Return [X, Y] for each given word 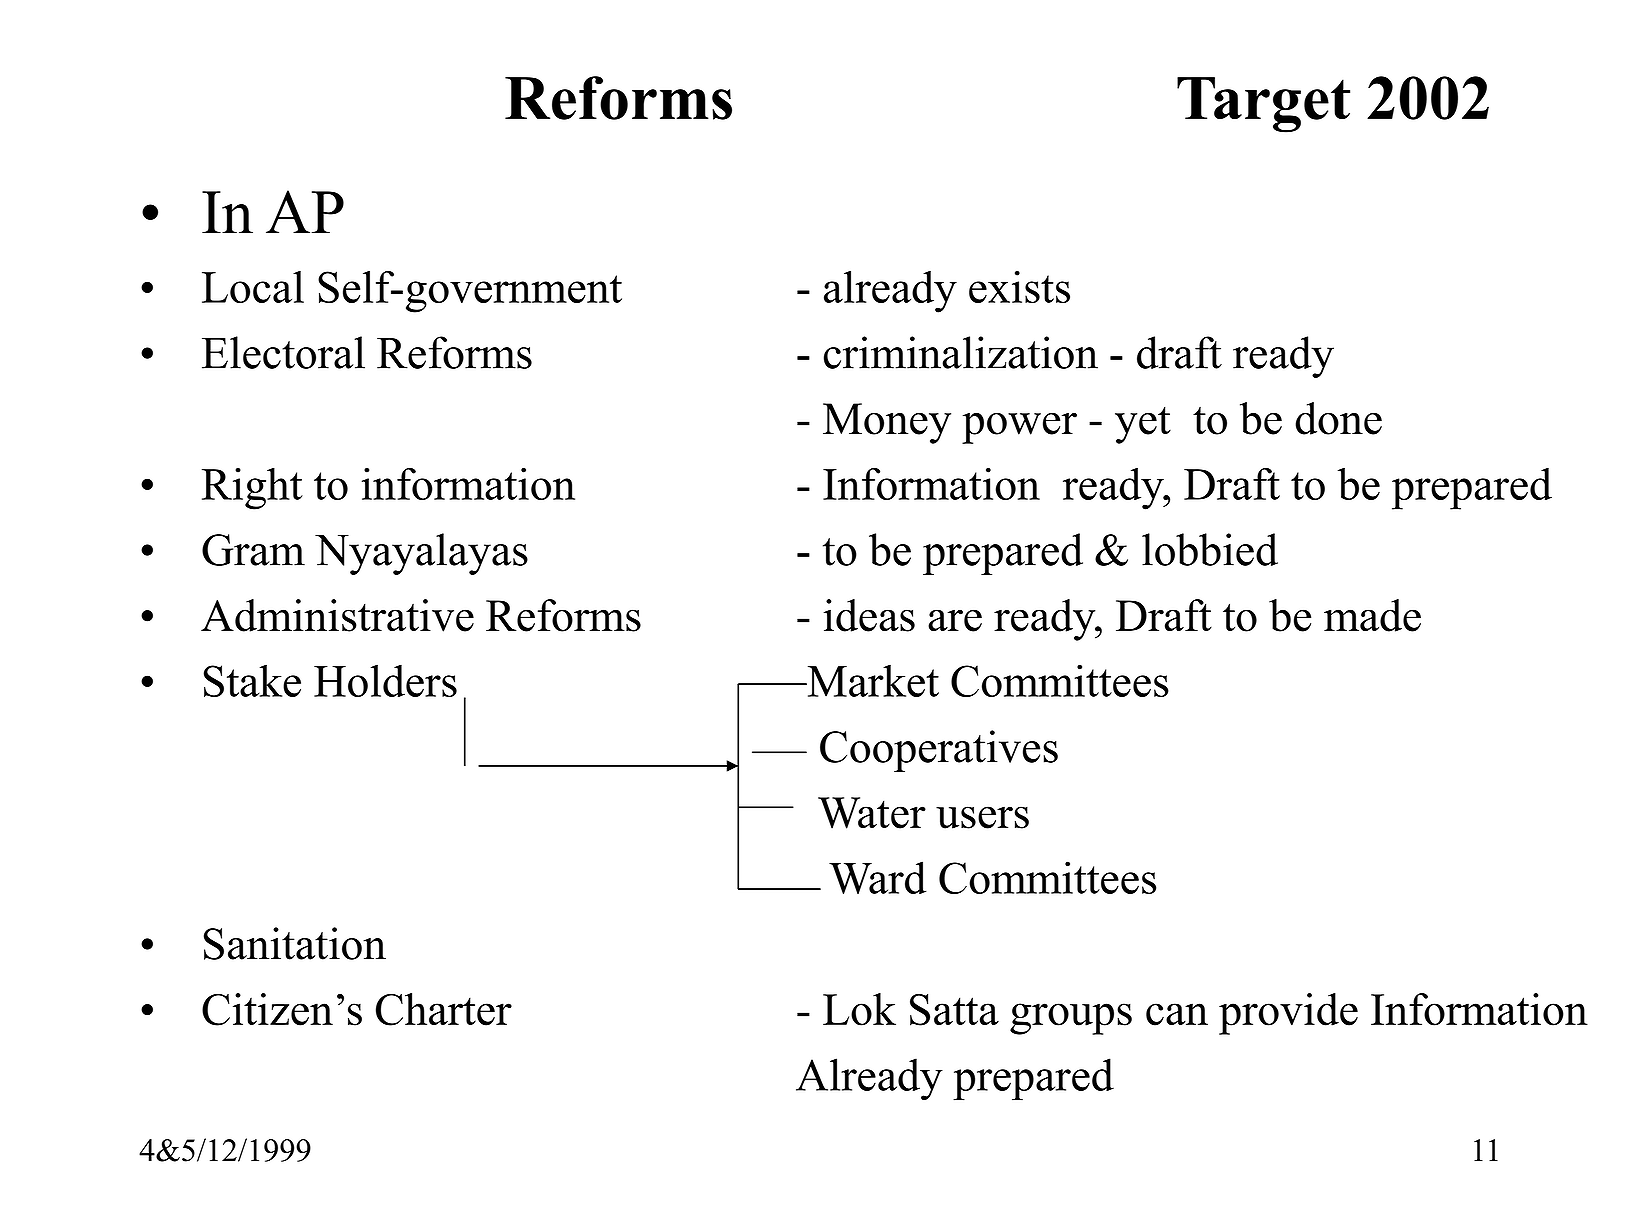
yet [1143, 425]
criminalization [961, 352]
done [1338, 418]
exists [1019, 287]
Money [887, 423]
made [1372, 615]
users [982, 817]
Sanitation [295, 943]
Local [253, 287]
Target [1263, 105]
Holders [385, 680]
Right [252, 488]
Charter [444, 1009]
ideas [869, 615]
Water [872, 813]
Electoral [283, 352]
